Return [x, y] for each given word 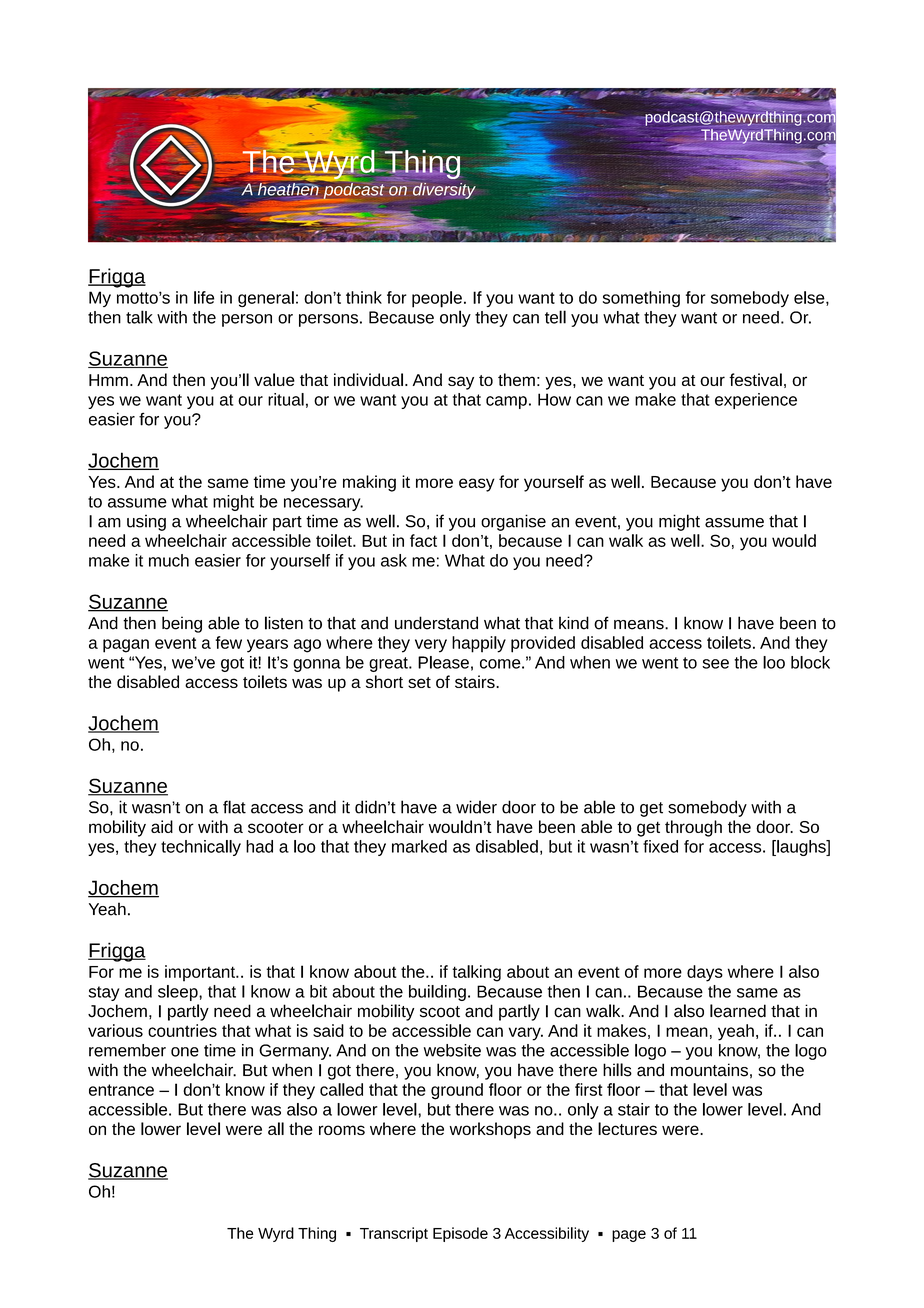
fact [423, 540]
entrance [121, 1090]
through [693, 828]
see [715, 664]
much [169, 560]
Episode [460, 1234]
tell [555, 317]
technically [201, 848]
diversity [443, 189]
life [204, 297]
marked [419, 846]
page [629, 1236]
